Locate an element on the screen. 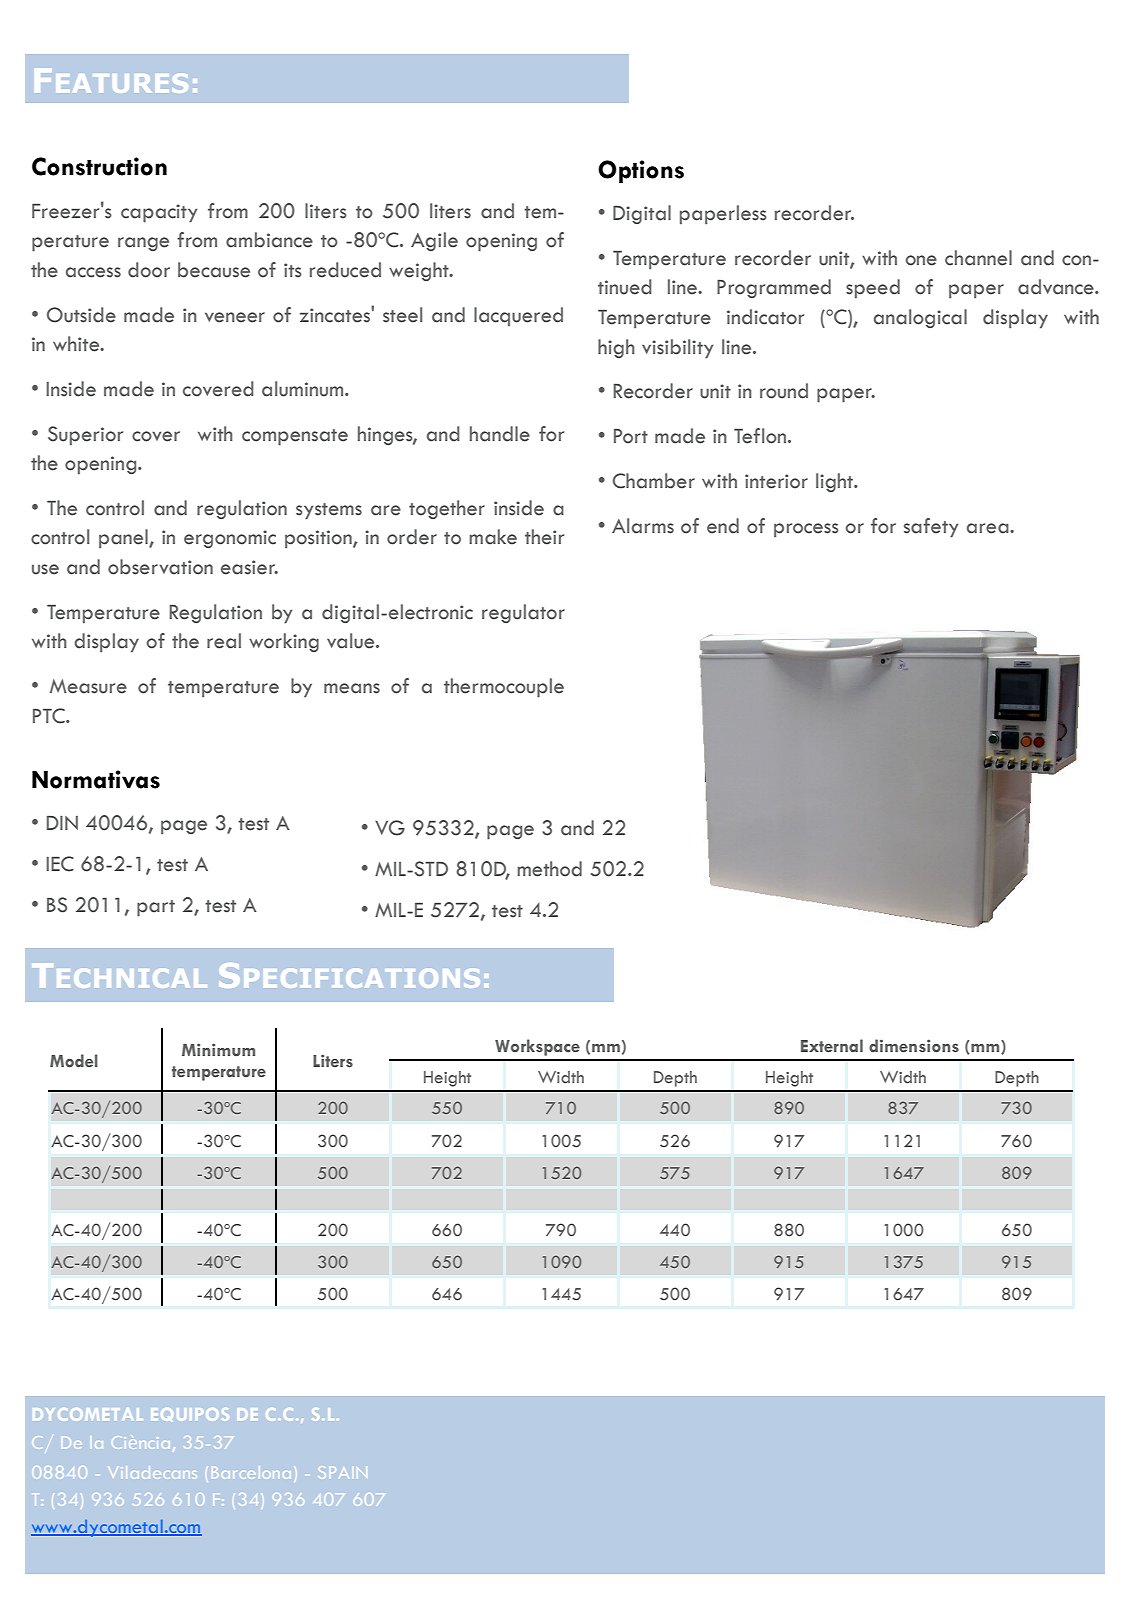 The height and width of the screenshot is (1600, 1131). Workspace is located at coordinates (537, 1047).
